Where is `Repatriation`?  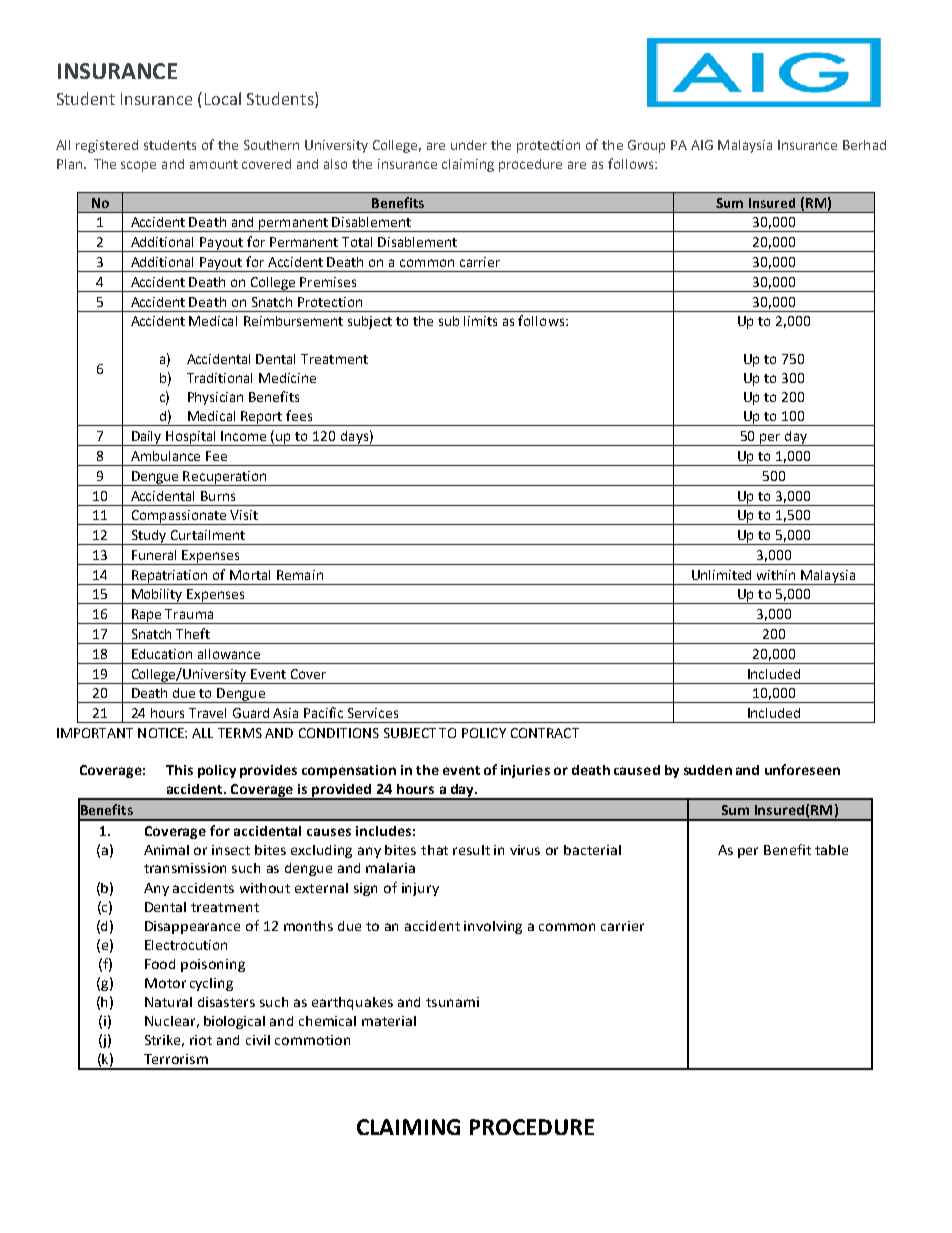
Repatriation is located at coordinates (170, 577).
